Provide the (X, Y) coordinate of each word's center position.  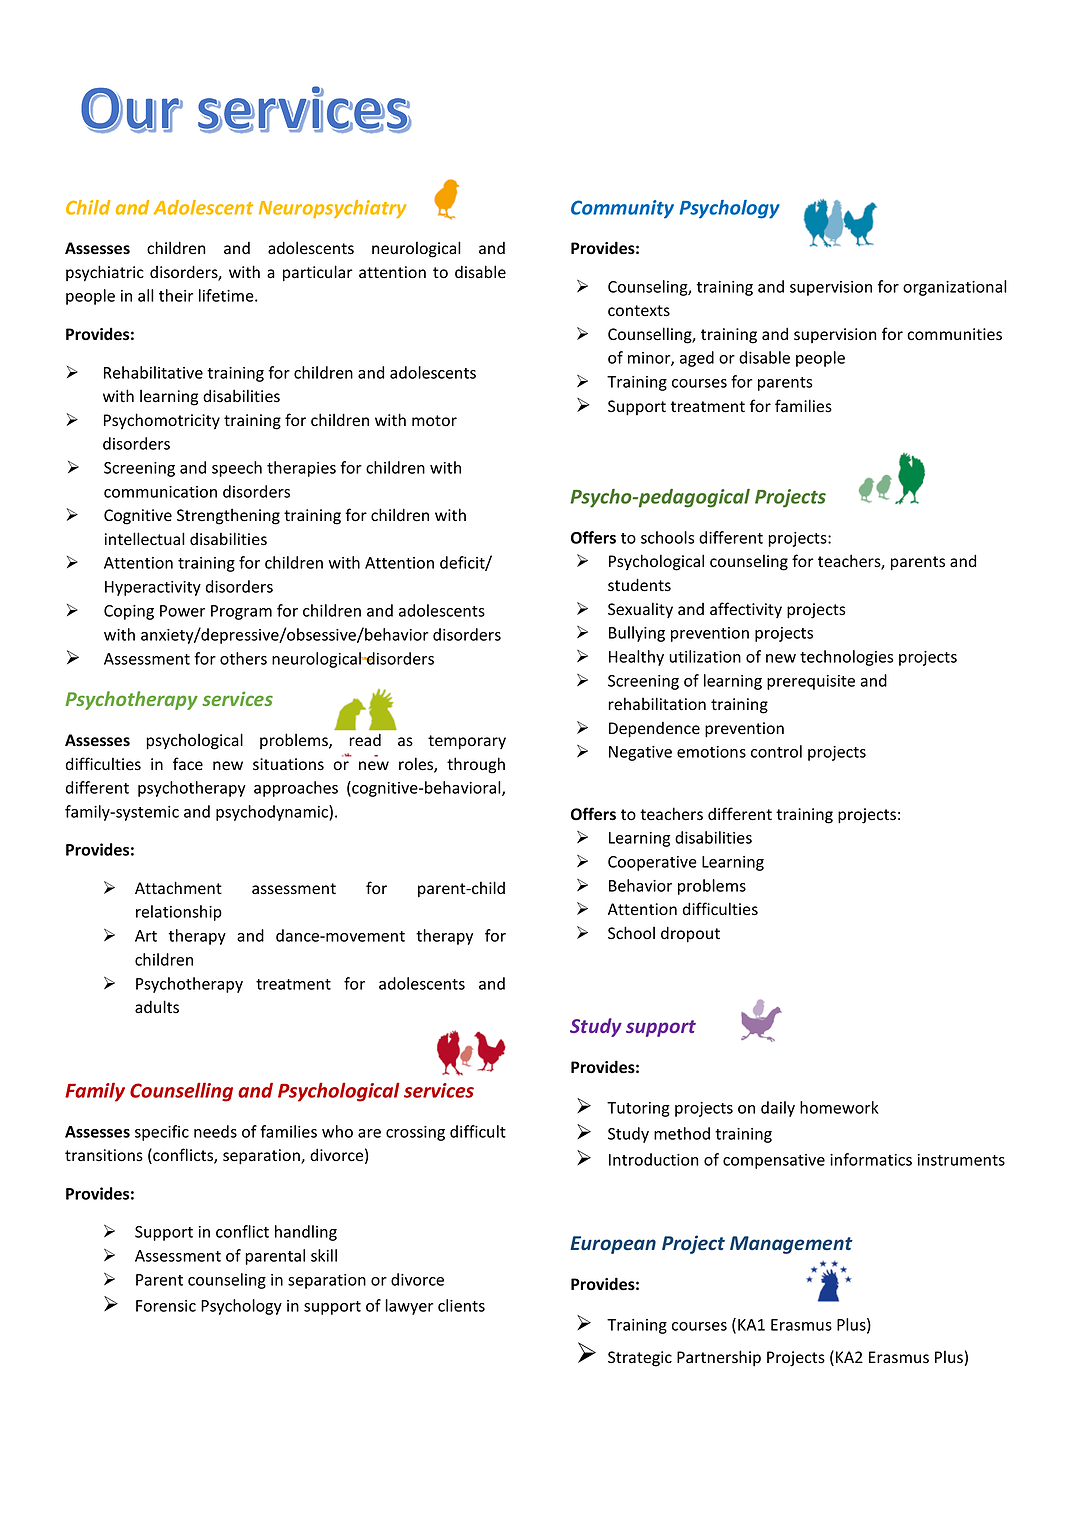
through (476, 765)
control (776, 751)
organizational (955, 288)
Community (622, 209)
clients (461, 1305)
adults (157, 1007)
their (176, 295)
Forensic (166, 1306)
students (639, 585)
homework (839, 1107)
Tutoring (638, 1109)
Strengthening (228, 516)
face (188, 764)
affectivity (746, 610)
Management (791, 1245)
